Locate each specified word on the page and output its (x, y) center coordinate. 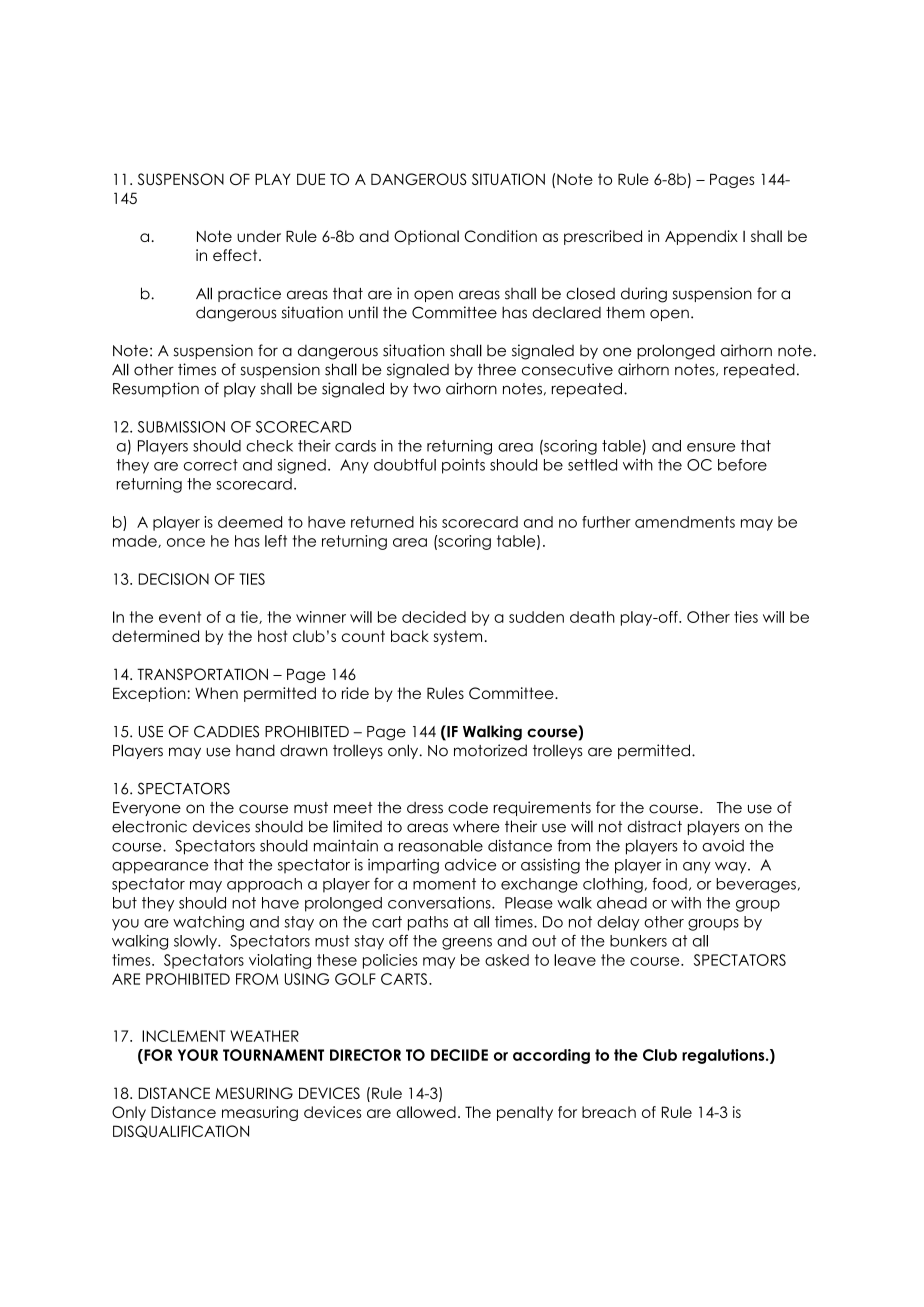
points (463, 466)
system (458, 637)
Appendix (701, 237)
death (592, 617)
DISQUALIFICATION (181, 1131)
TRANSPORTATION (202, 674)
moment (444, 884)
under (259, 236)
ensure (711, 447)
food (669, 883)
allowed (426, 1112)
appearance (160, 868)
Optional (426, 237)
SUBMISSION (181, 427)
